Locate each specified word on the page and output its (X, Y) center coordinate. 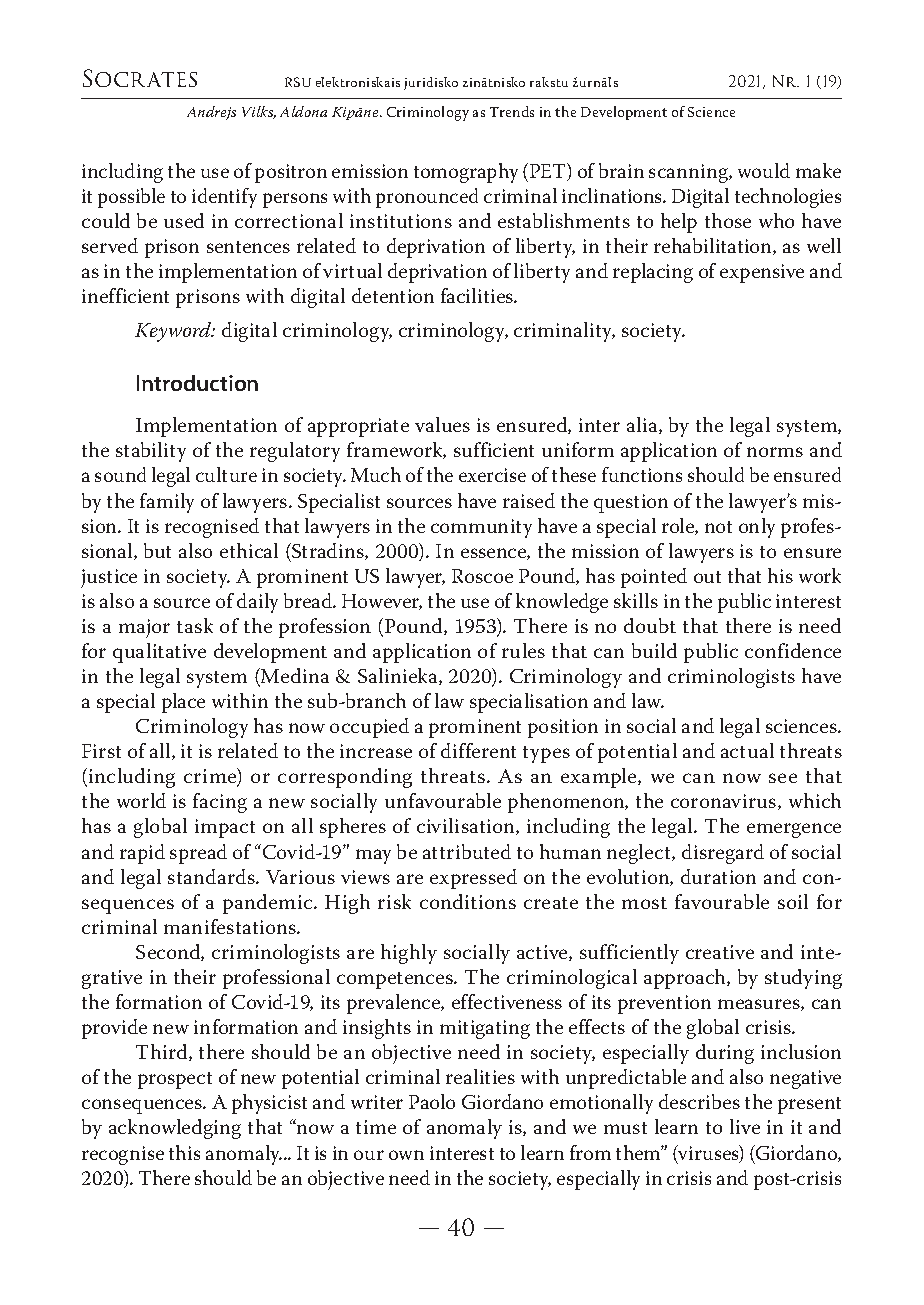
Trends (512, 111)
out (707, 577)
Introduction (197, 383)
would (764, 170)
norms (775, 452)
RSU (298, 82)
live (745, 1126)
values (442, 424)
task (195, 625)
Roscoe (482, 576)
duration (718, 876)
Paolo (432, 1101)
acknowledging (175, 1129)
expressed (473, 879)
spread (198, 854)
